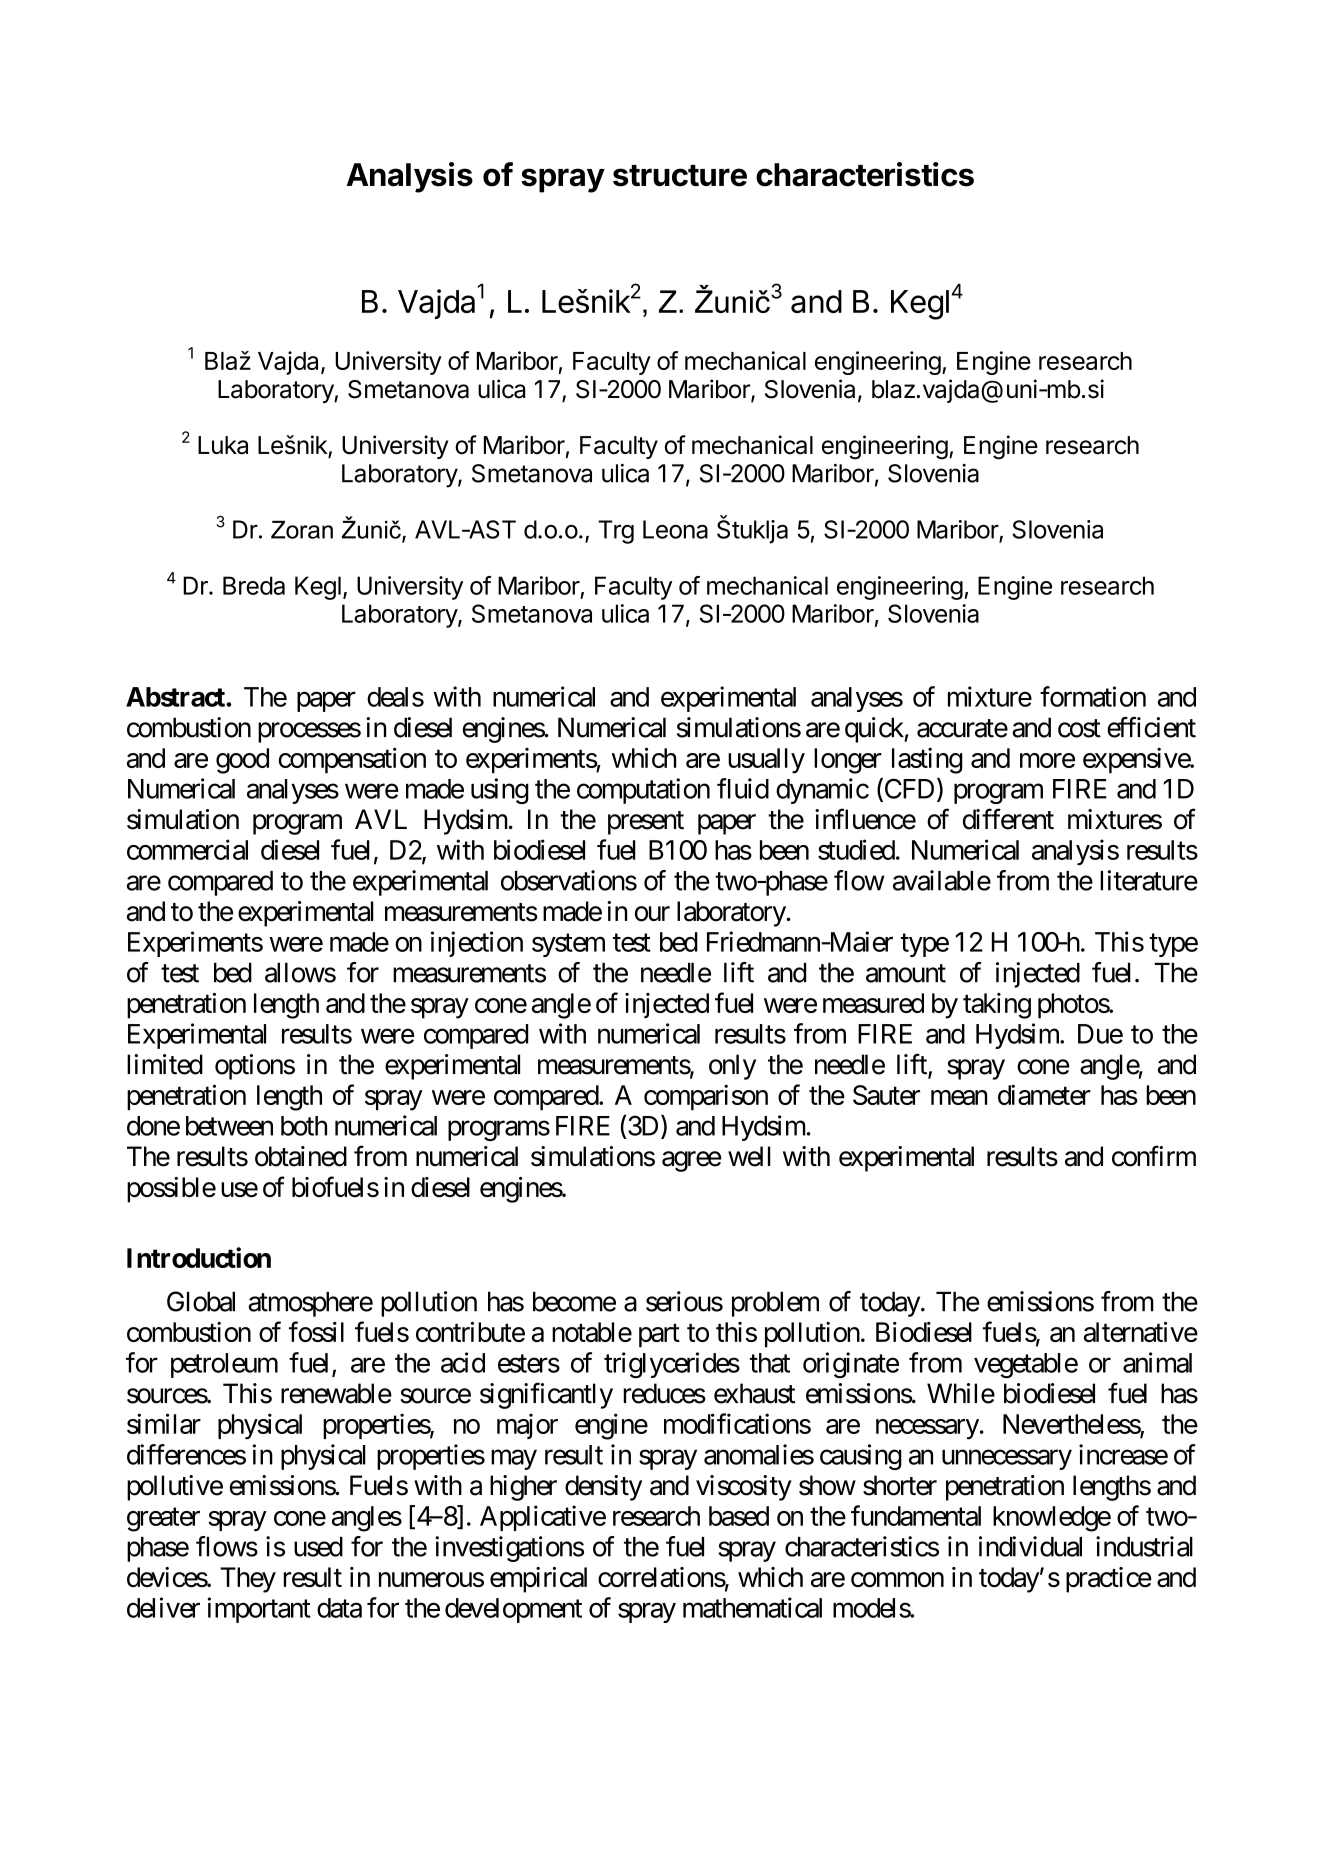 The height and width of the image is (1869, 1321). Describe the element at coordinates (739, 1516) in the image. I see `based` at that location.
